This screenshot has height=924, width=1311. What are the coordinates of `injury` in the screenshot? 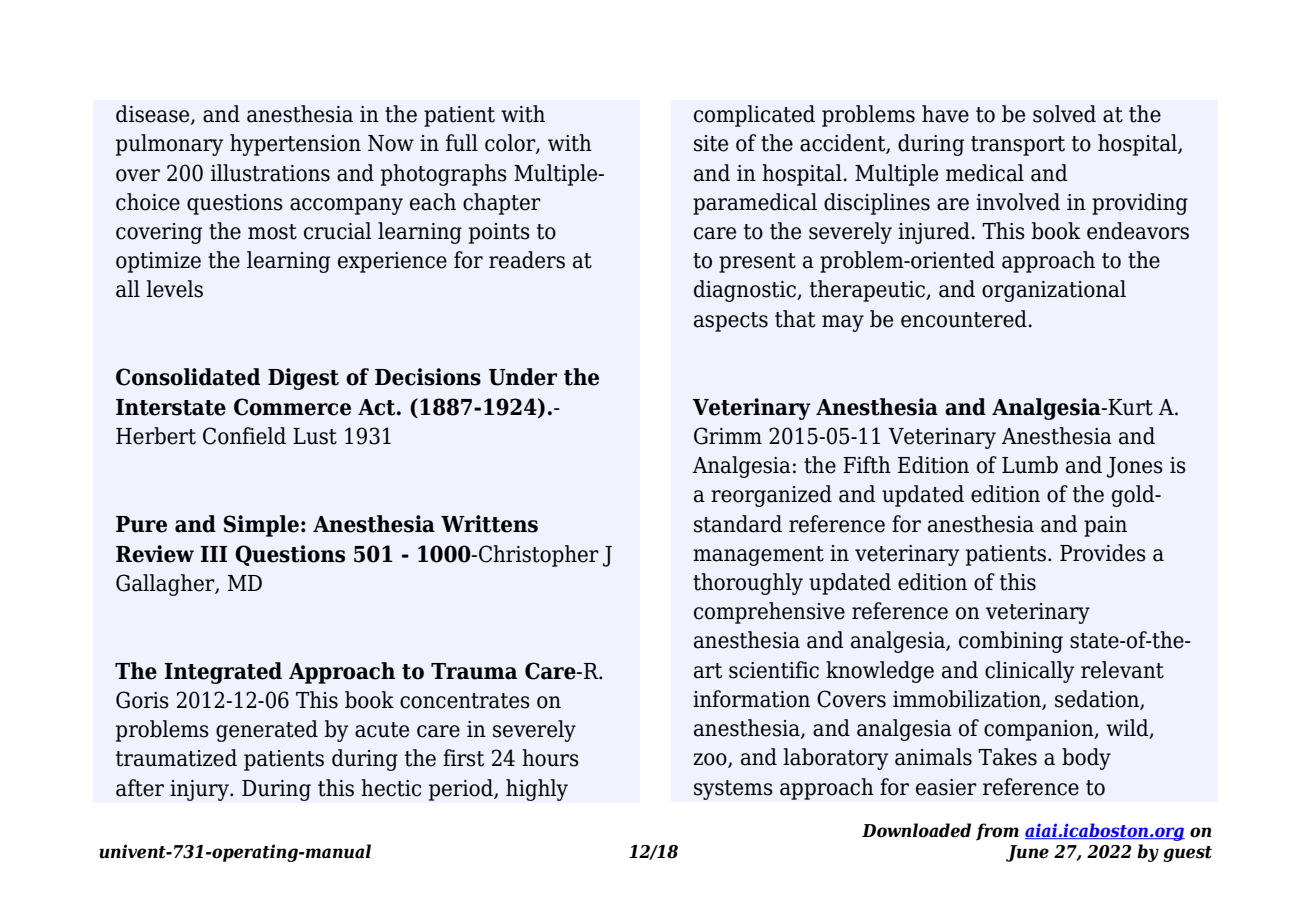 It's located at (200, 790).
